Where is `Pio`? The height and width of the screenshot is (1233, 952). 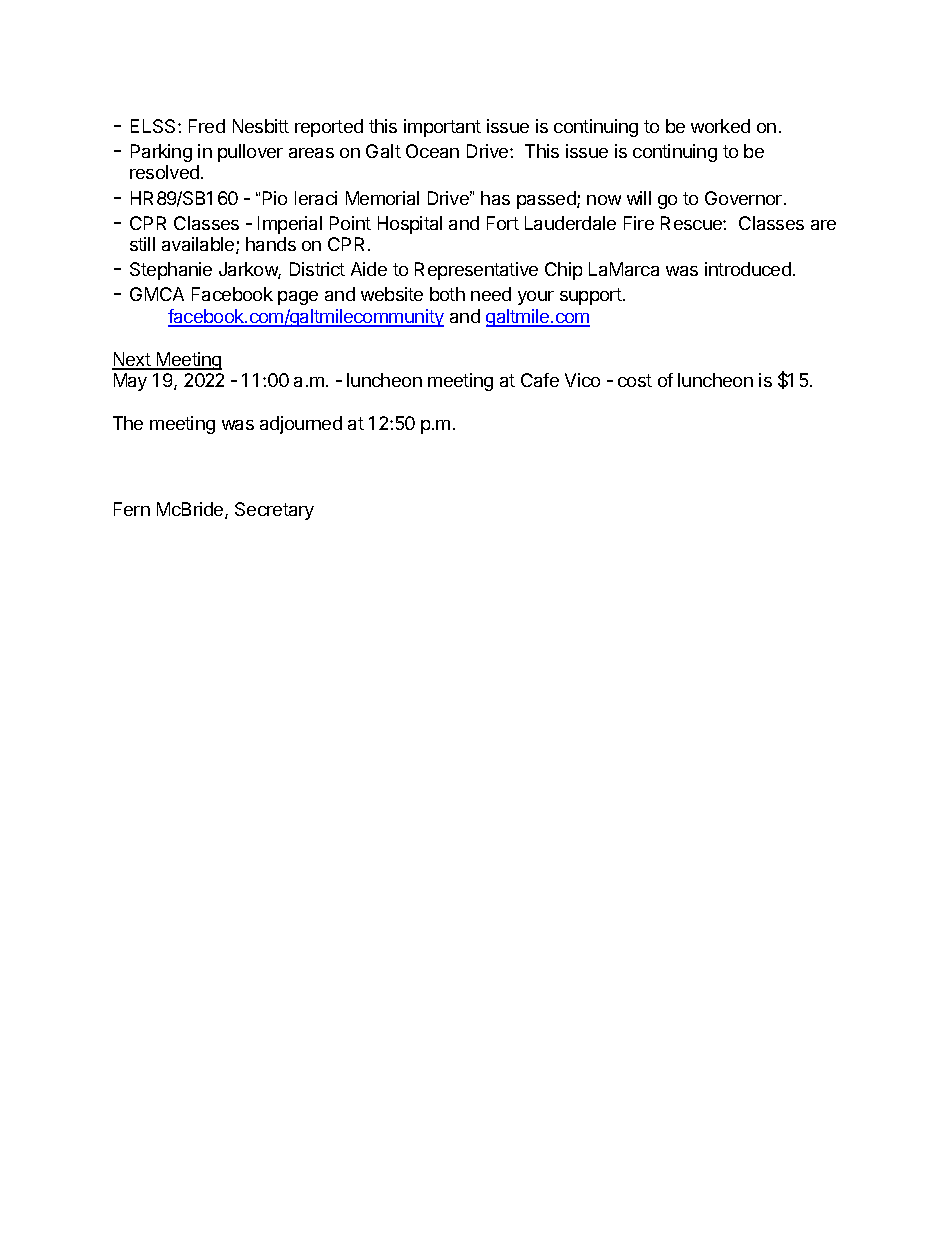 Pio is located at coordinates (275, 198).
